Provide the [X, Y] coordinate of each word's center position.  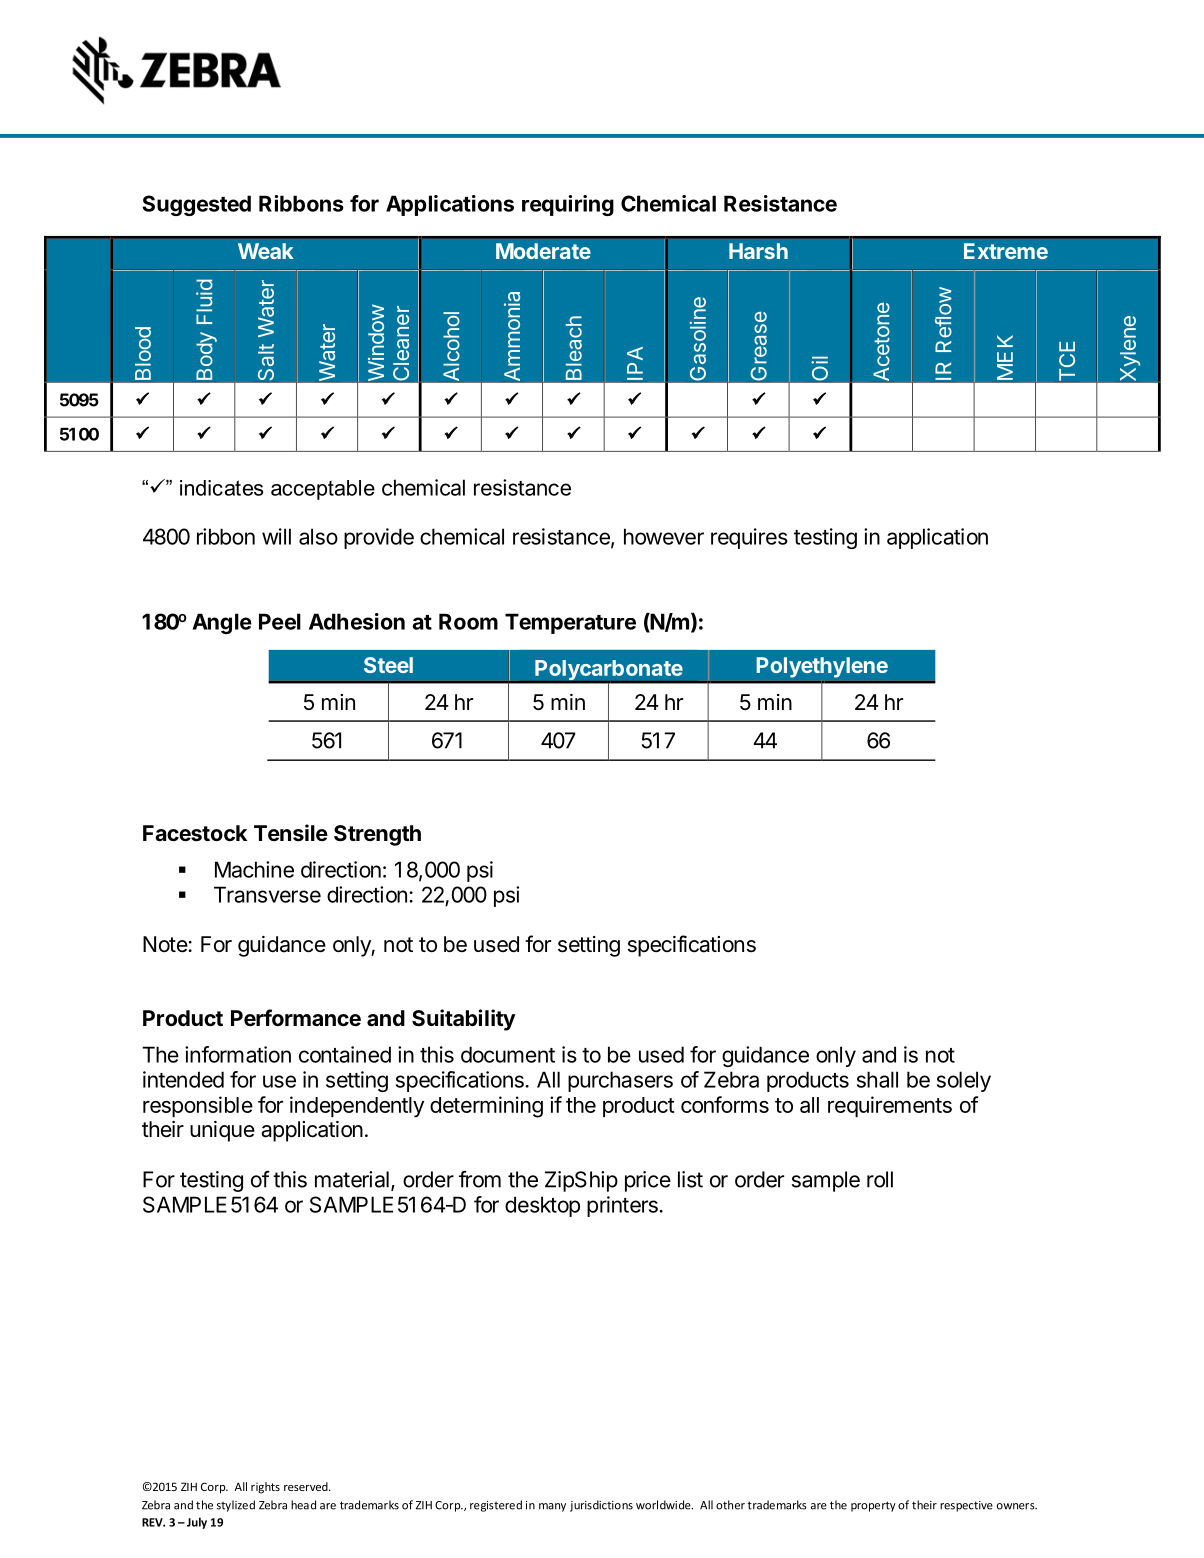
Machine [254, 869]
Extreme [1006, 251]
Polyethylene [822, 667]
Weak [266, 251]
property [873, 1506]
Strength [377, 835]
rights [265, 1488]
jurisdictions [601, 1506]
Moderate [543, 251]
